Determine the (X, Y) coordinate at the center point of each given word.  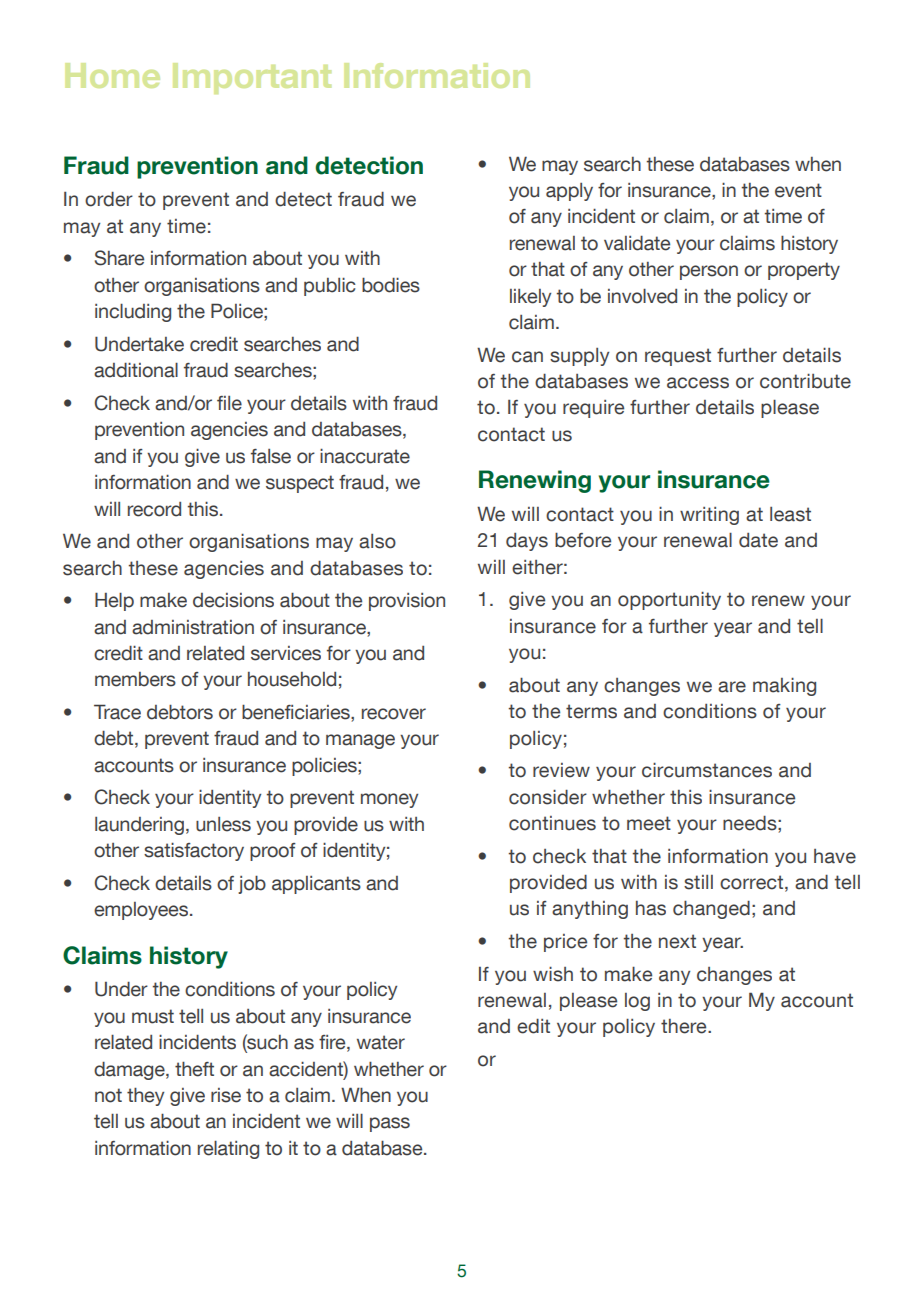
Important (252, 78)
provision (407, 602)
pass (390, 1124)
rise (226, 1095)
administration (193, 627)
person (709, 272)
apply (569, 192)
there (685, 1026)
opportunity (669, 600)
